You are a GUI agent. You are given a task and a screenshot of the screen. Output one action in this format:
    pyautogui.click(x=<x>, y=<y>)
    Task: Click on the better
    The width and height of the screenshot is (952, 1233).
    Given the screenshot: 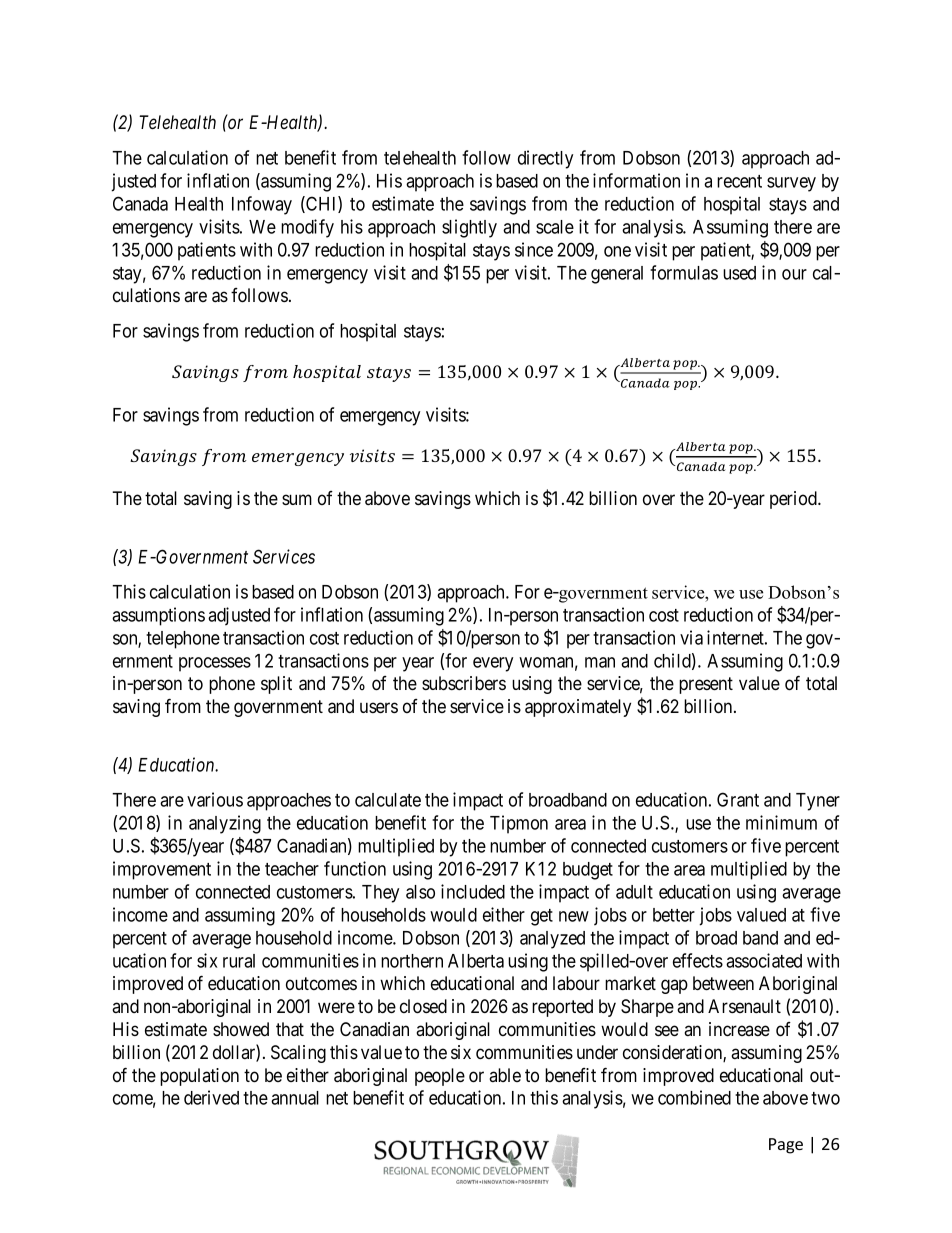 What is the action you would take?
    pyautogui.click(x=674, y=915)
